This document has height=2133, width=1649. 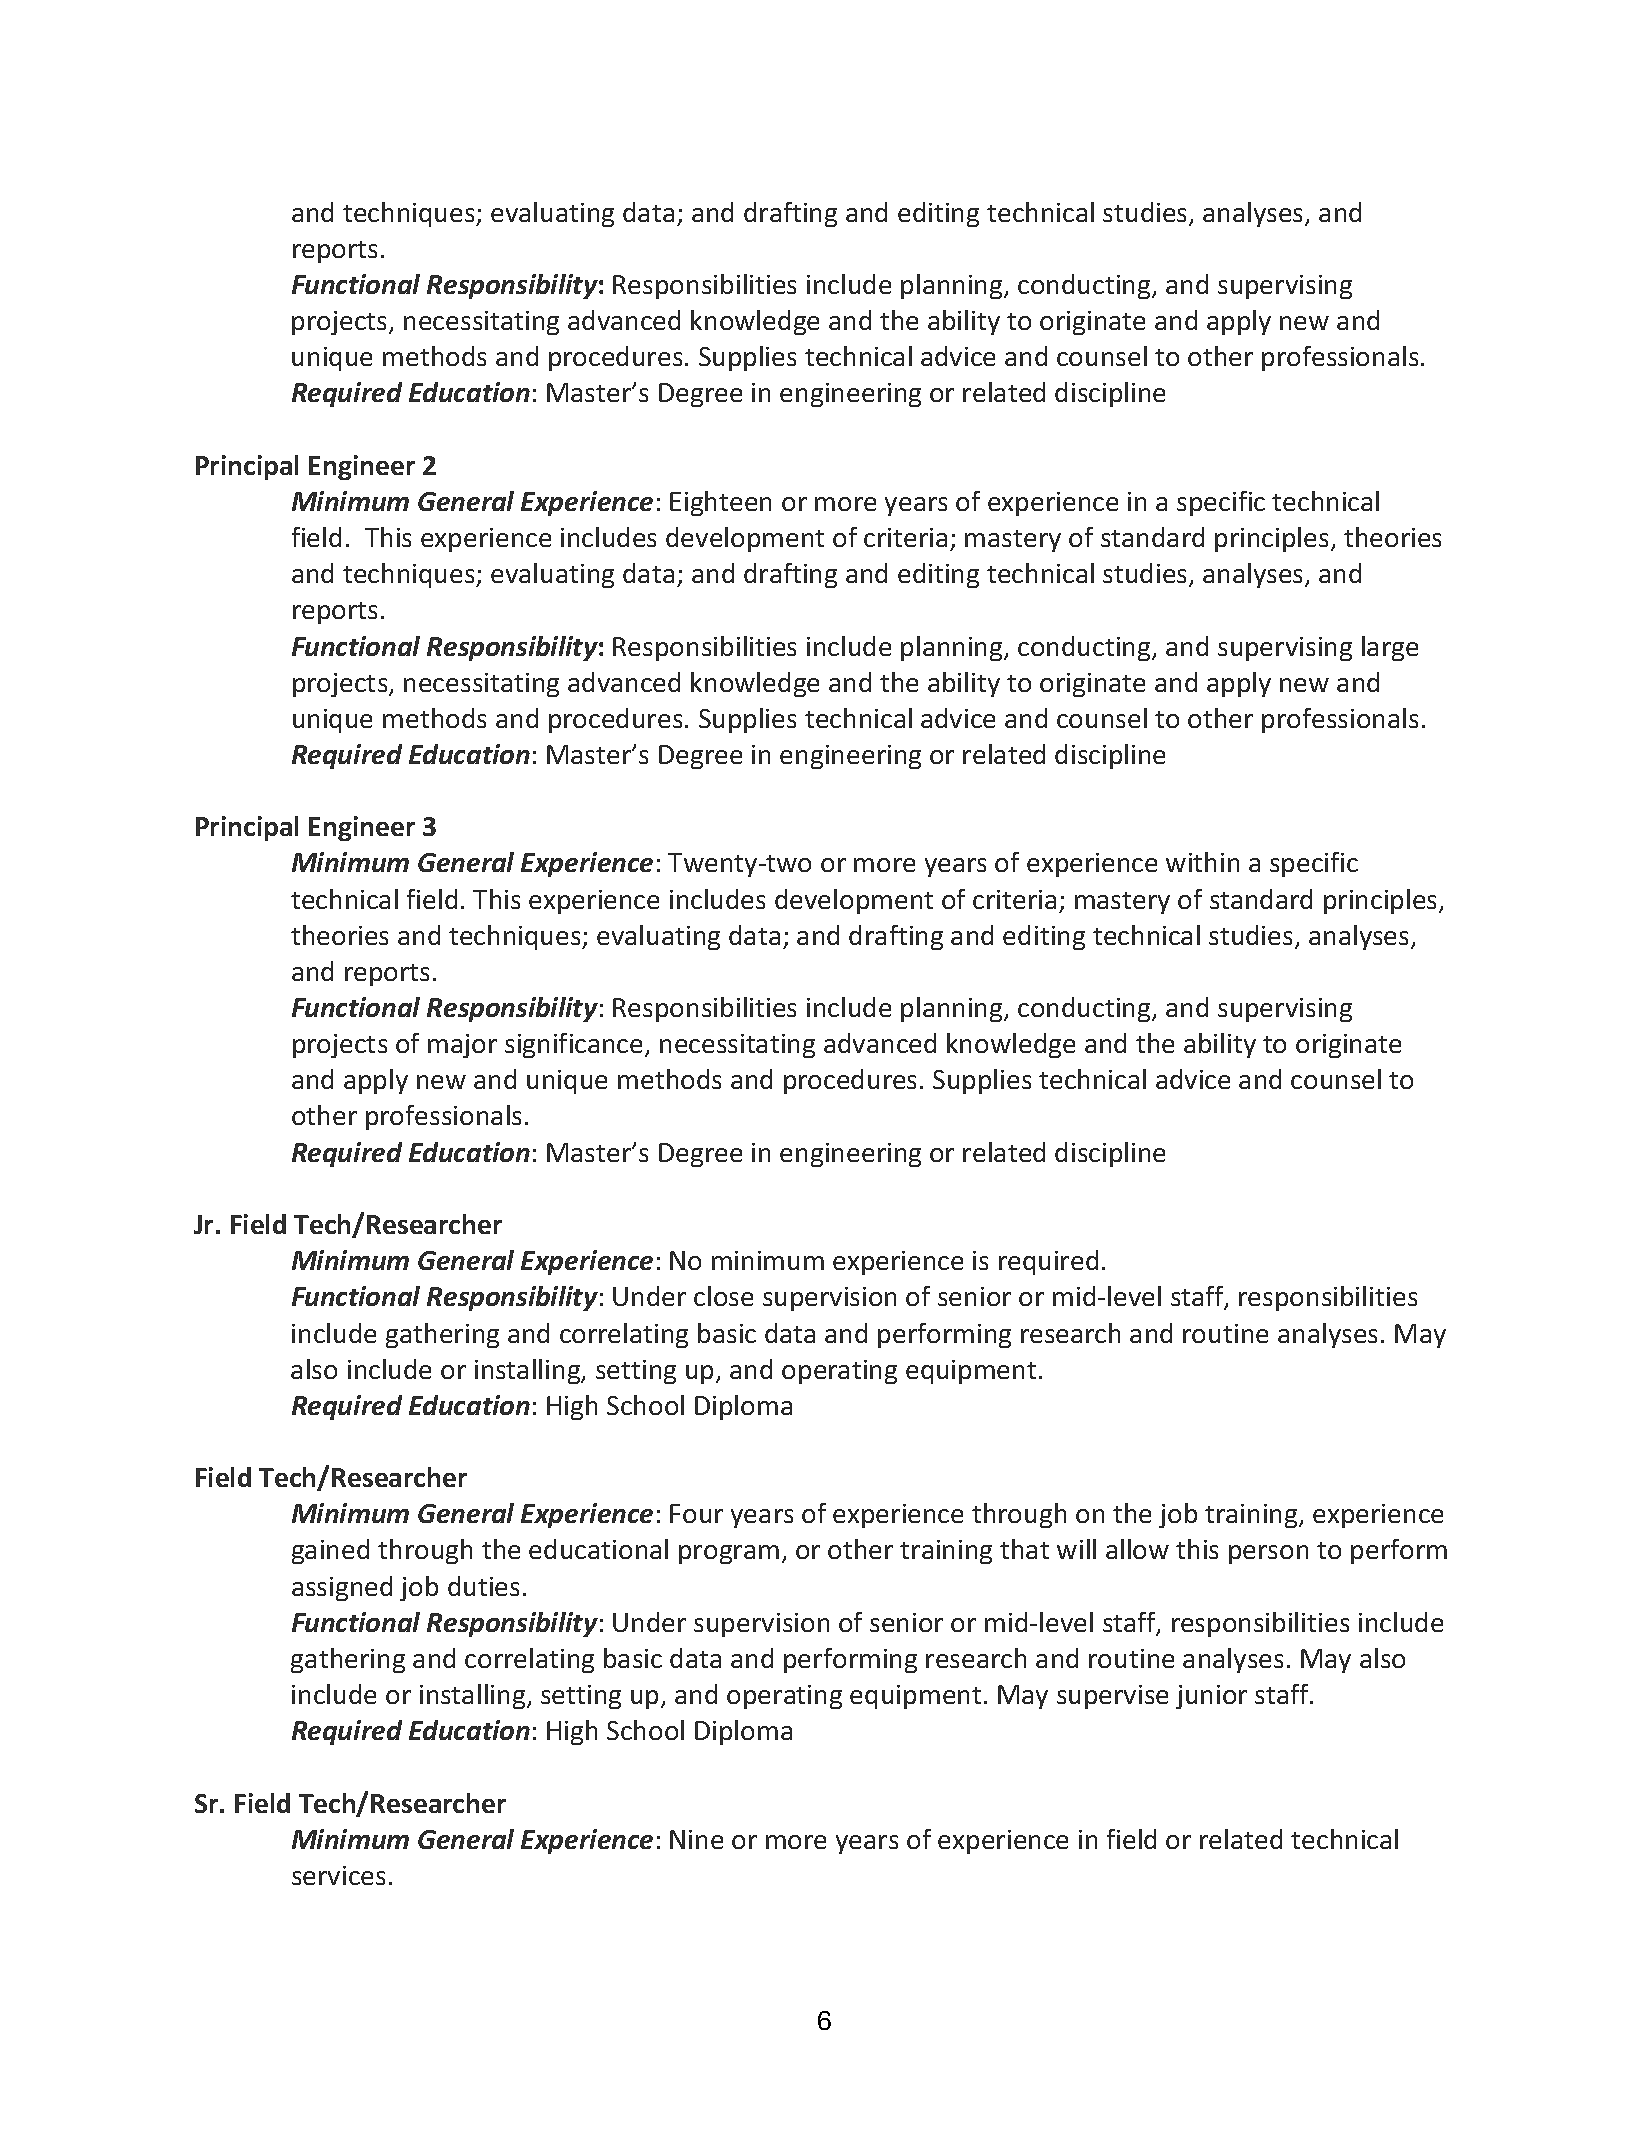 What do you see at coordinates (1202, 862) in the document?
I see `within` at bounding box center [1202, 862].
